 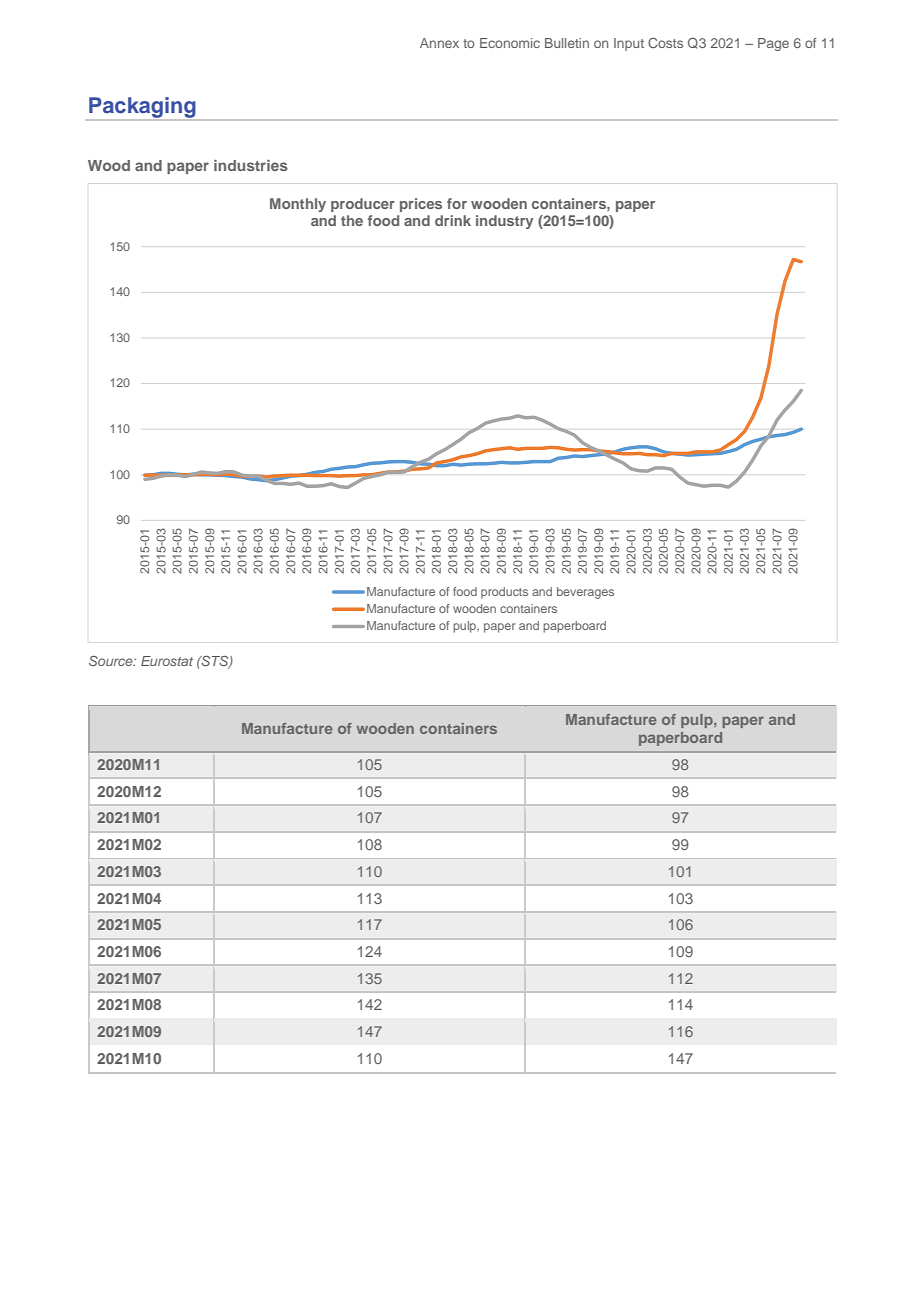 I want to click on drink, so click(x=453, y=220).
